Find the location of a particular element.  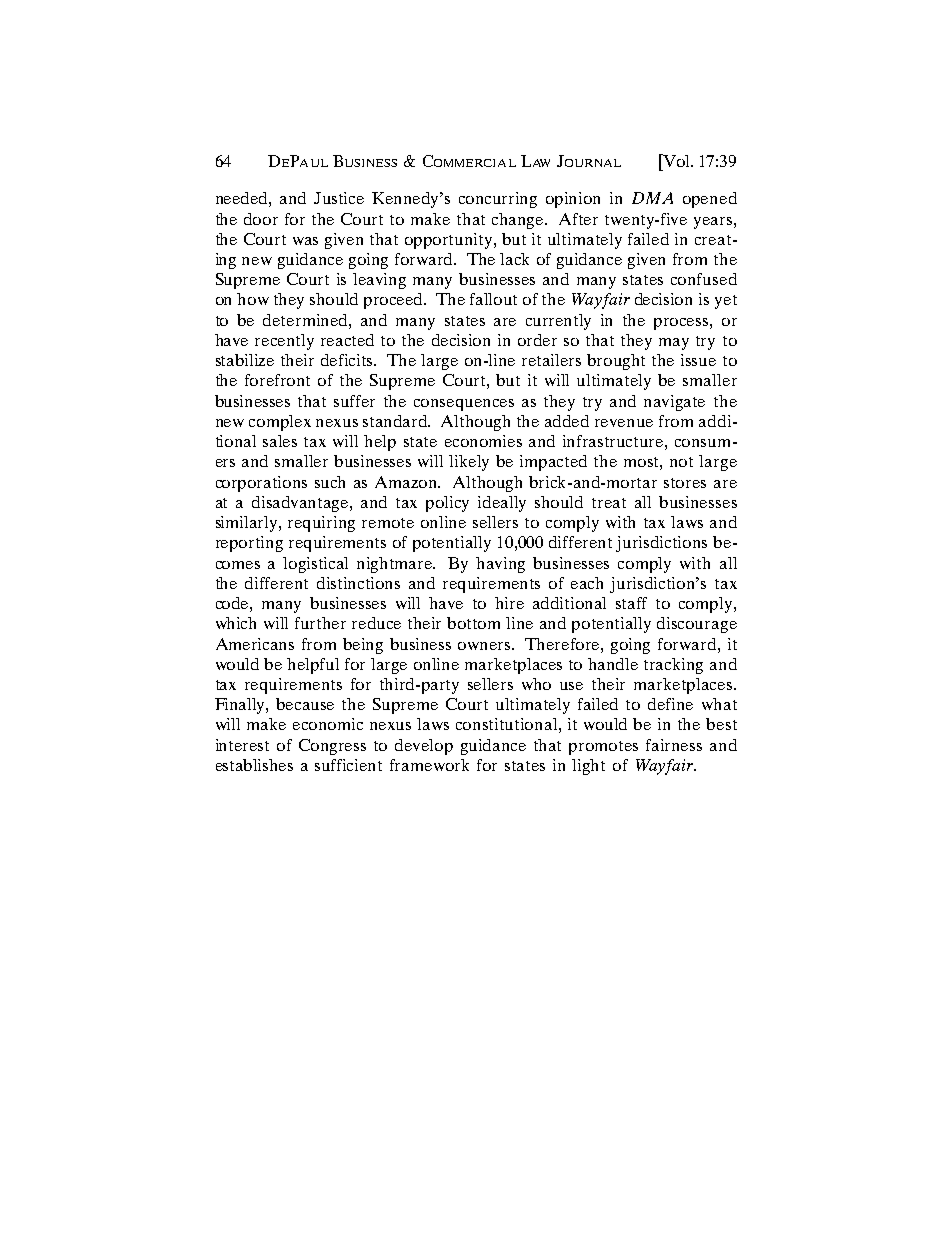

develop is located at coordinates (424, 747).
